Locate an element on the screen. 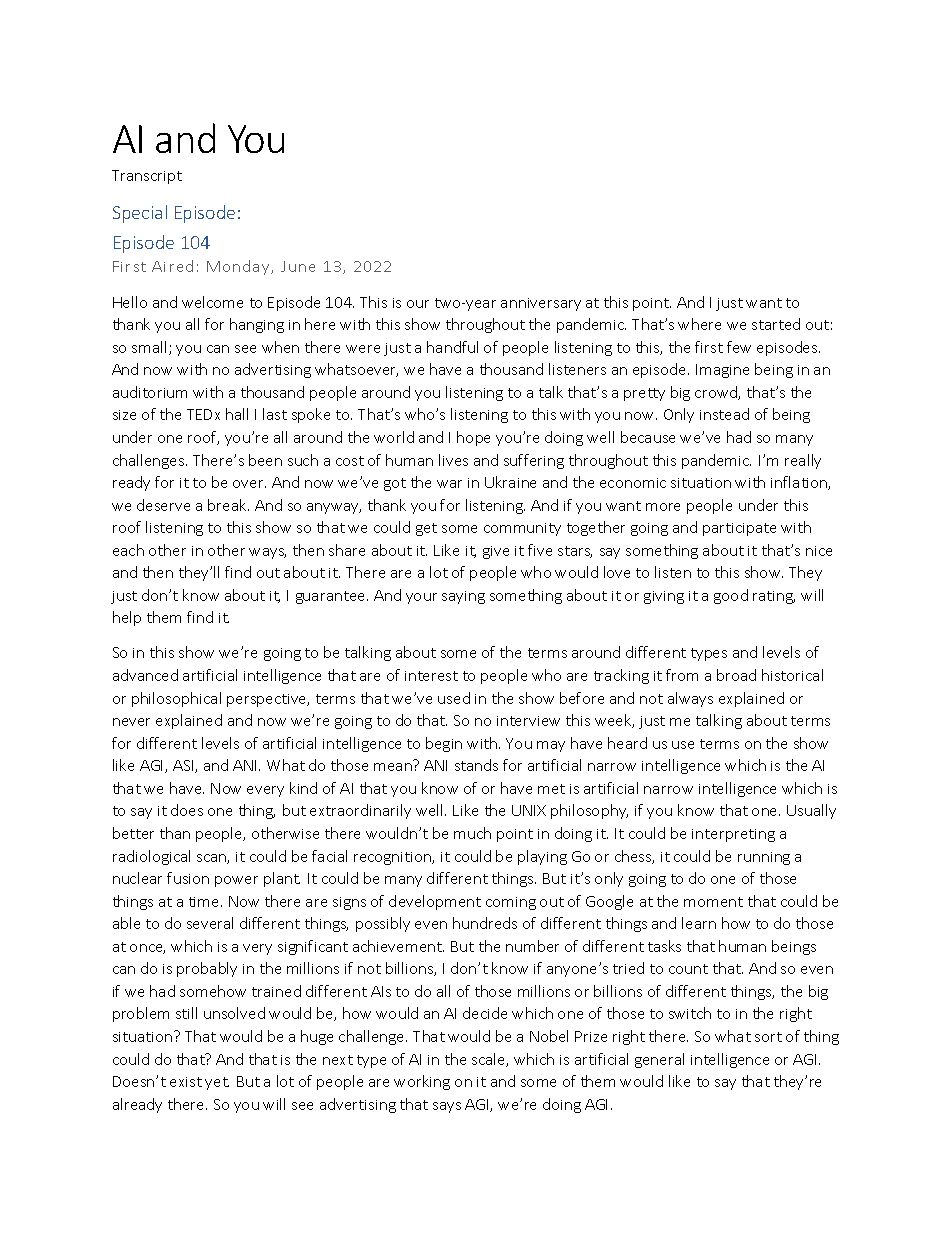 The image size is (952, 1233). started is located at coordinates (776, 324).
